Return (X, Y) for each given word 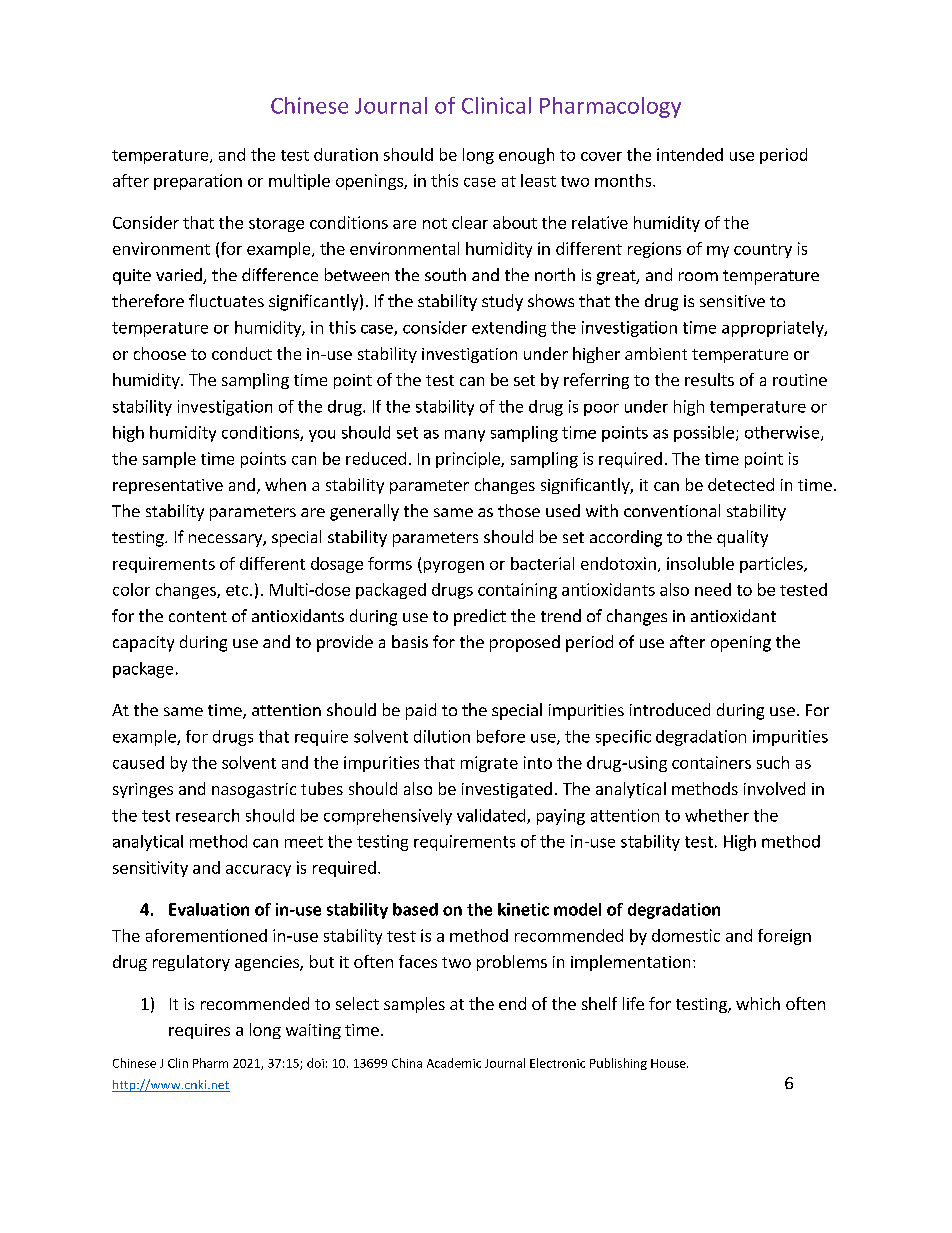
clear (470, 222)
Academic (454, 1063)
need (713, 589)
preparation (198, 182)
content (198, 616)
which (758, 1003)
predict (480, 617)
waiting (313, 1031)
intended (690, 154)
